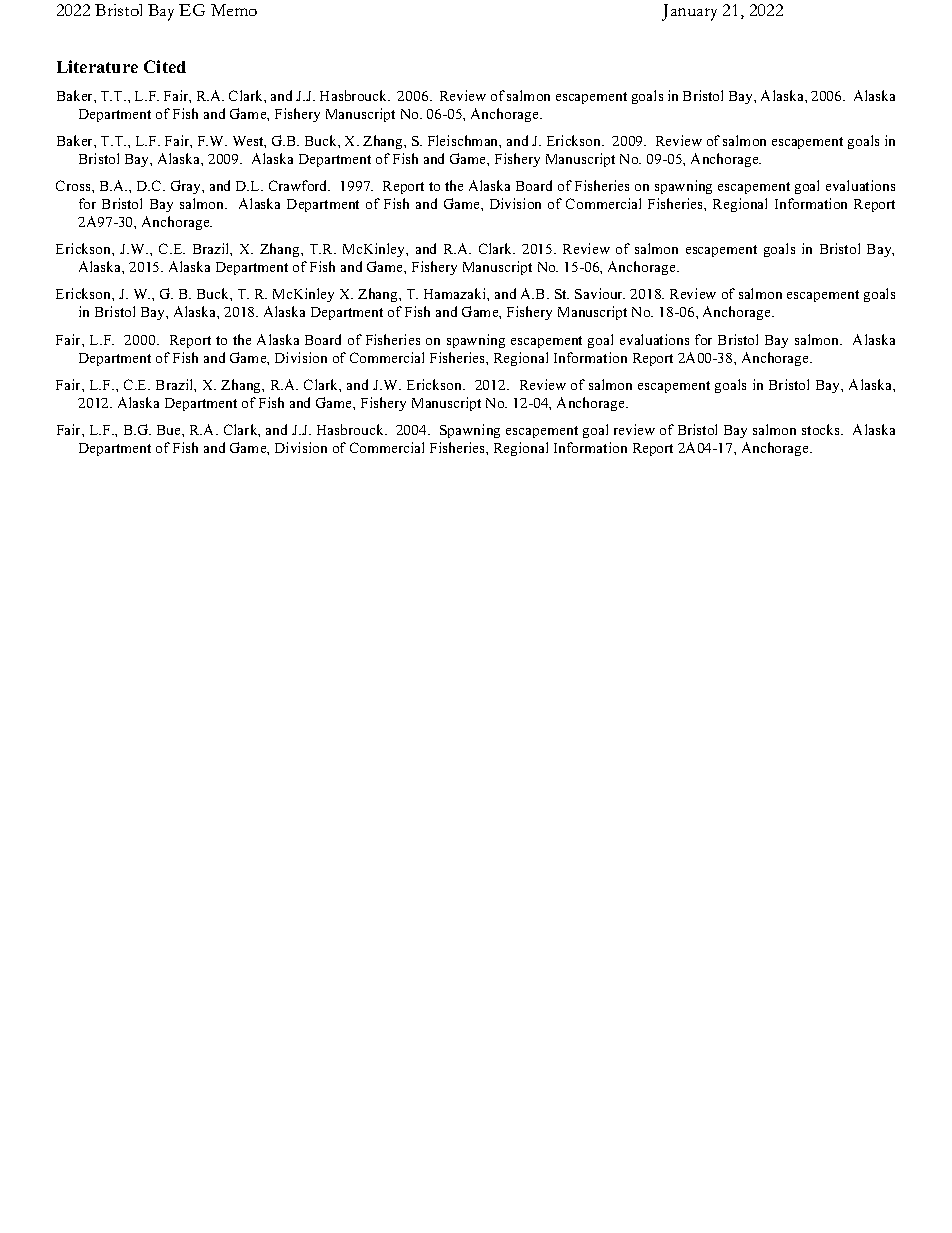  I want to click on Cross, so click(74, 185).
